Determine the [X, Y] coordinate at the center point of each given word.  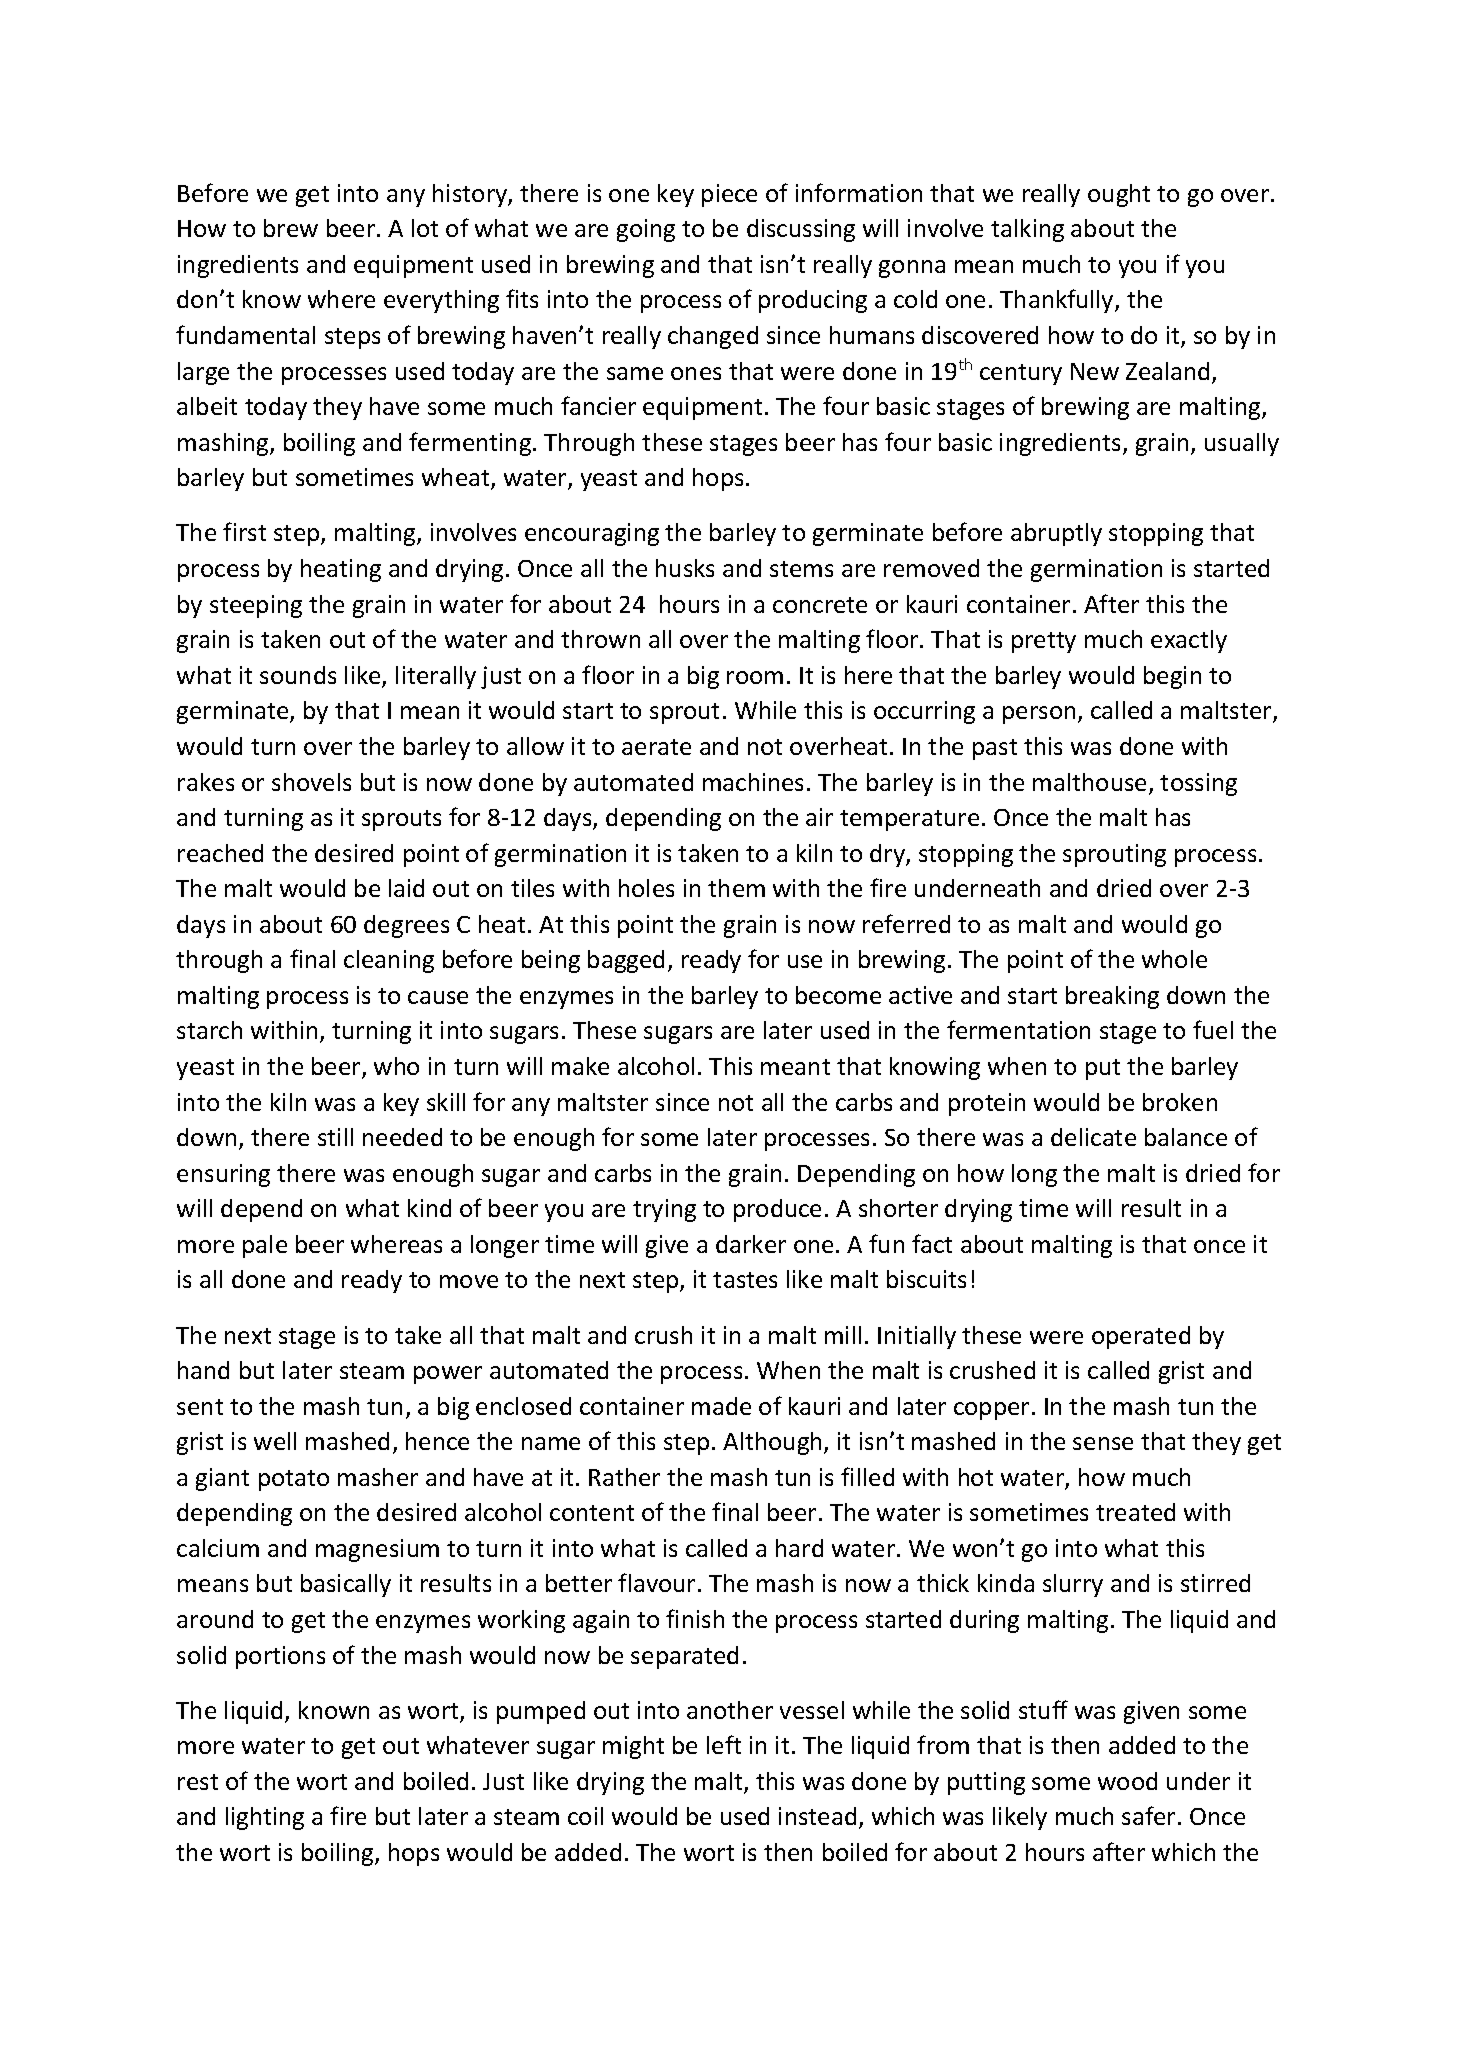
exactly [1189, 641]
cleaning [389, 961]
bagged [626, 961]
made [721, 1406]
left [724, 1744]
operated [1141, 1337]
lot [425, 228]
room [755, 677]
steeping [256, 606]
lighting [265, 1818]
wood [1127, 1781]
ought [1119, 195]
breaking [1112, 997]
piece [729, 195]
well [275, 1441]
